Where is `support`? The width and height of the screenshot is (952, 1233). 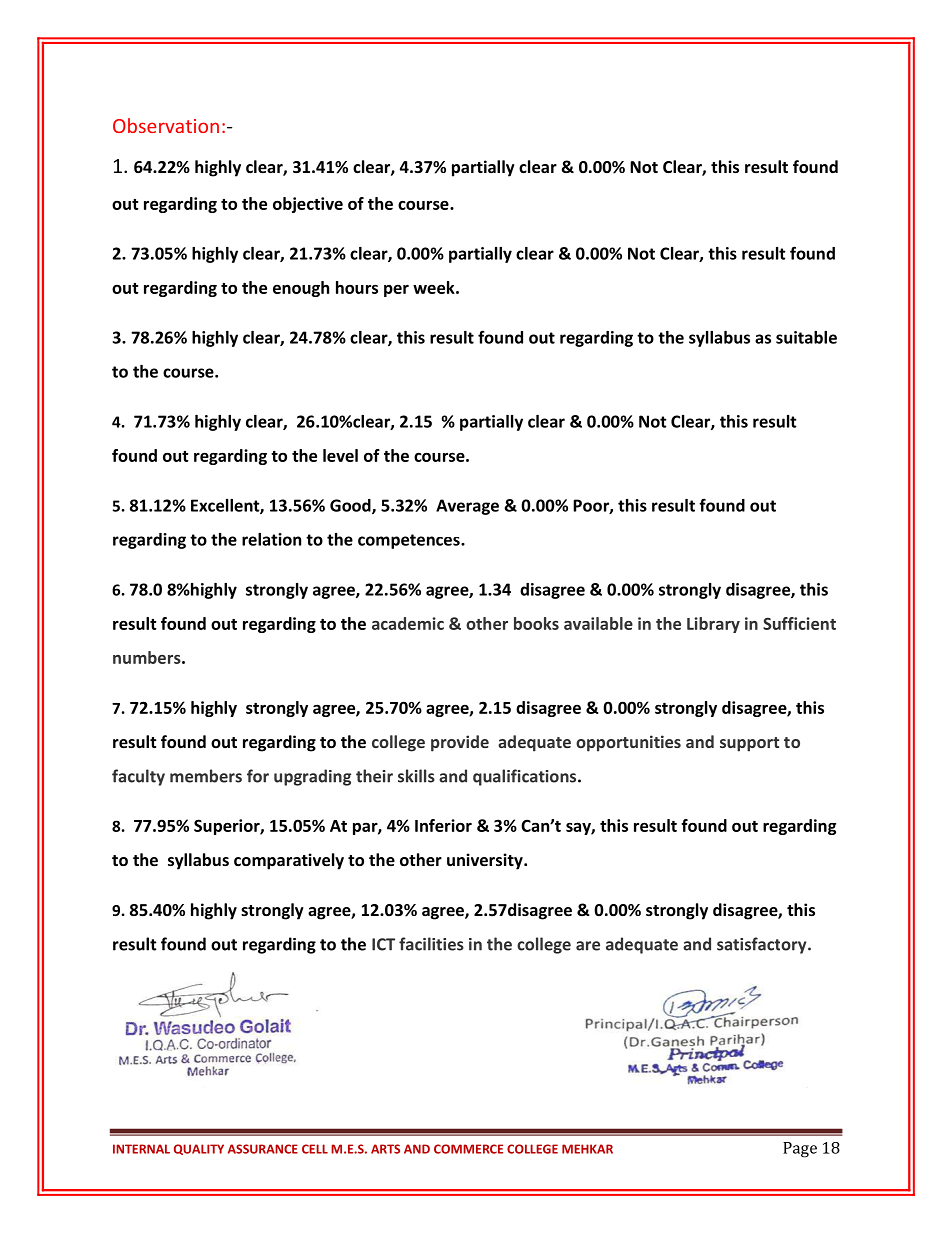 support is located at coordinates (749, 744).
